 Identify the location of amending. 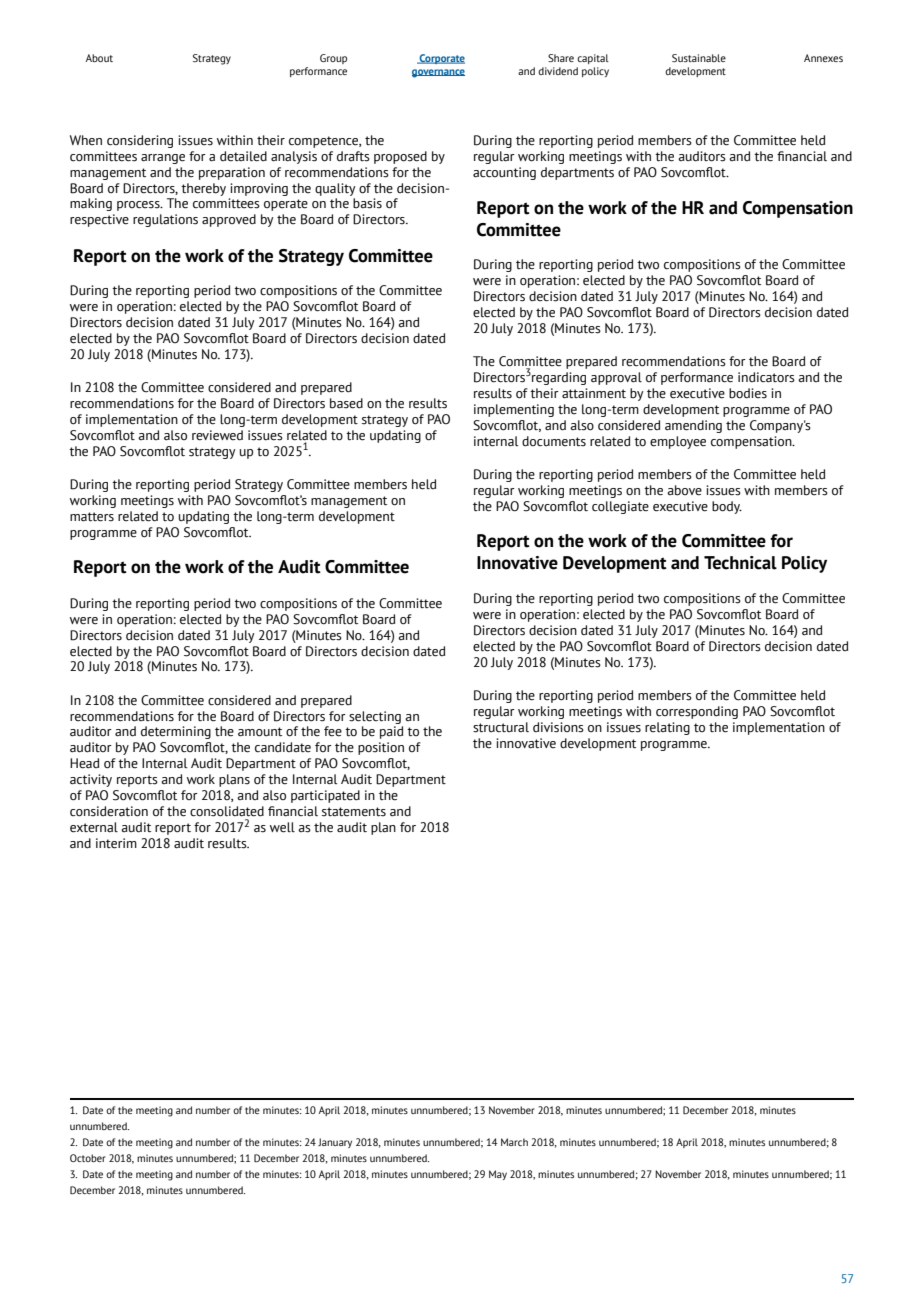
(693, 426).
